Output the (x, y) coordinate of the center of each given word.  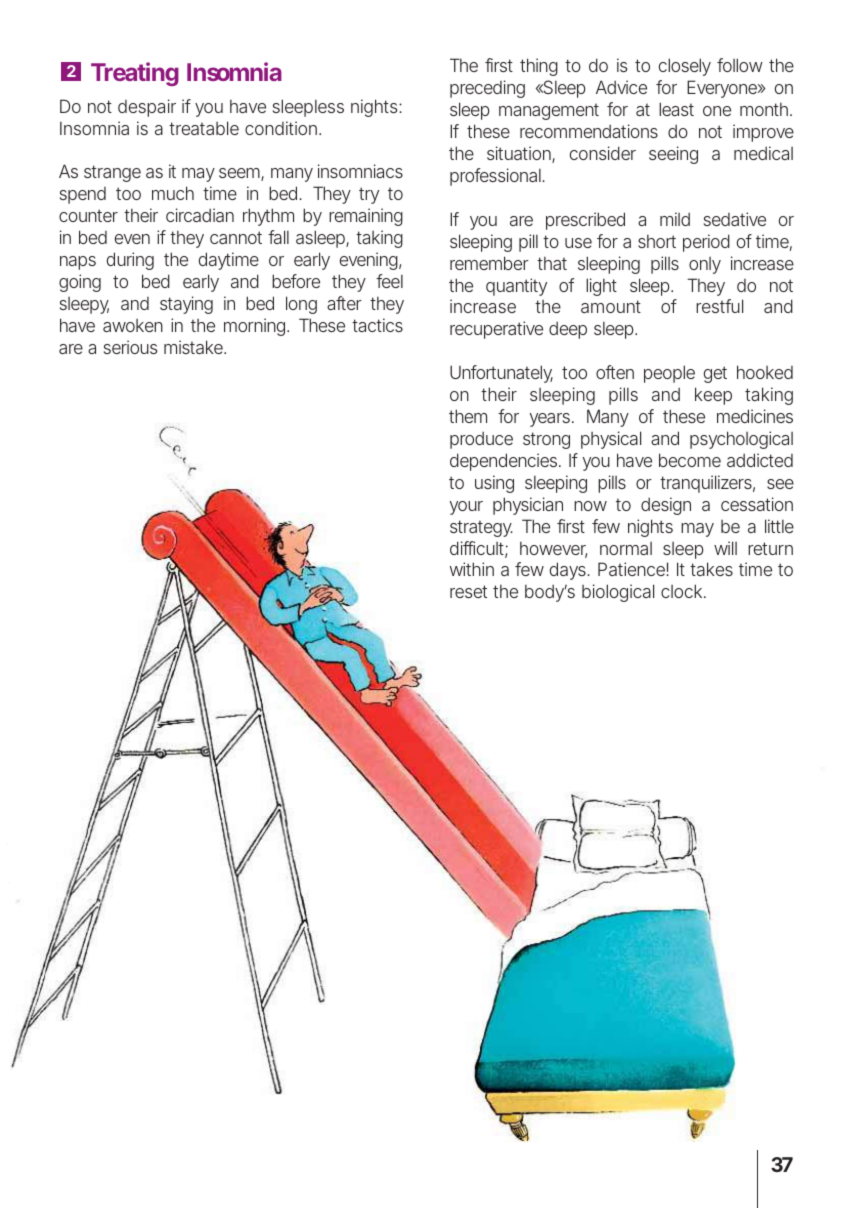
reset (468, 591)
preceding (487, 89)
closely (685, 67)
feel (389, 281)
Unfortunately (501, 374)
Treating (135, 74)
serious (130, 347)
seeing (673, 155)
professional (496, 177)
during (130, 261)
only (705, 265)
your (466, 508)
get (715, 374)
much (173, 193)
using (494, 484)
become (690, 460)
